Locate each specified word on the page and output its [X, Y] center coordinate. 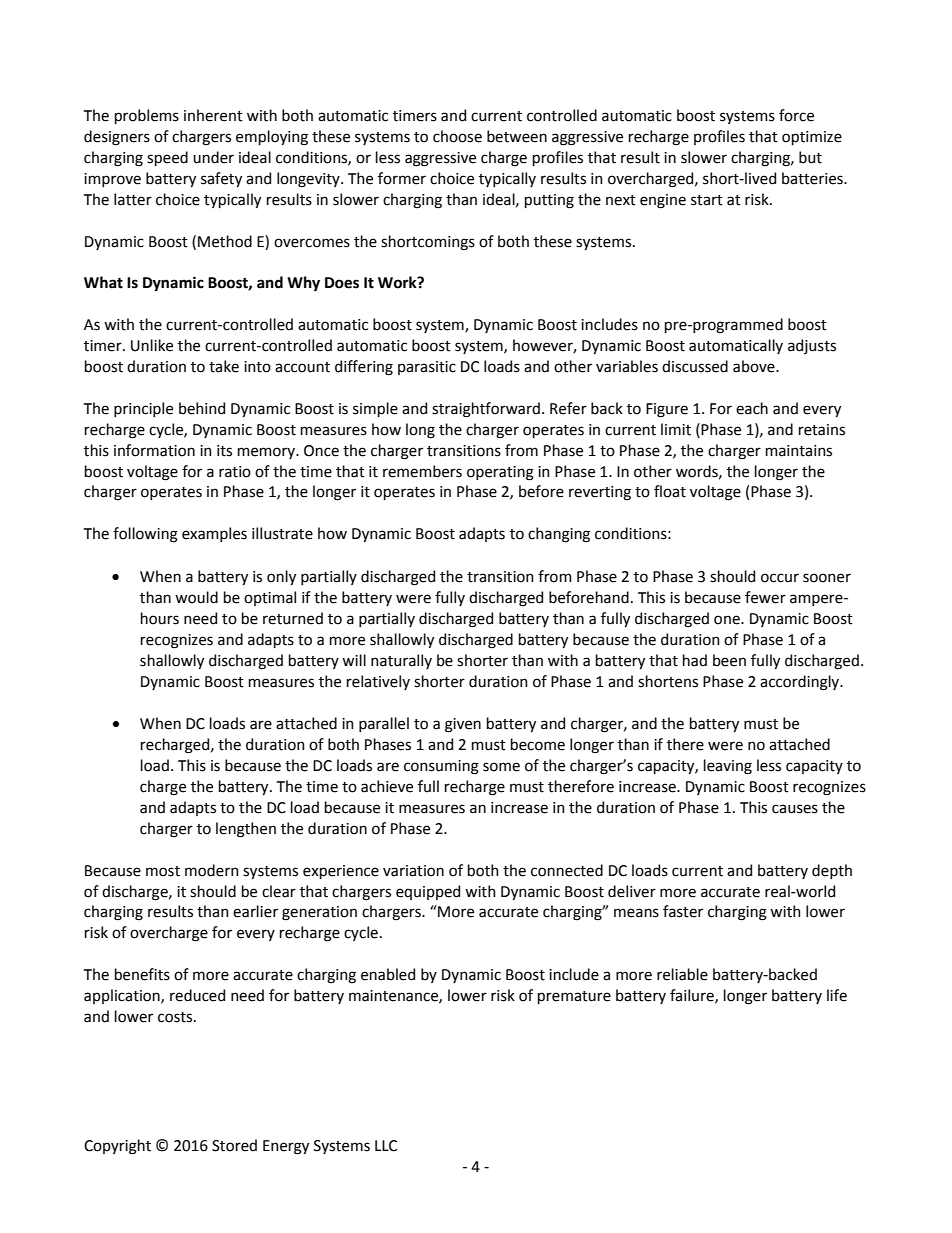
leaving [728, 767]
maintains [799, 451]
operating [500, 473]
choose [457, 136]
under [213, 157]
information [154, 450]
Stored [234, 1145]
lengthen [246, 830]
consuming [441, 767]
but [810, 157]
